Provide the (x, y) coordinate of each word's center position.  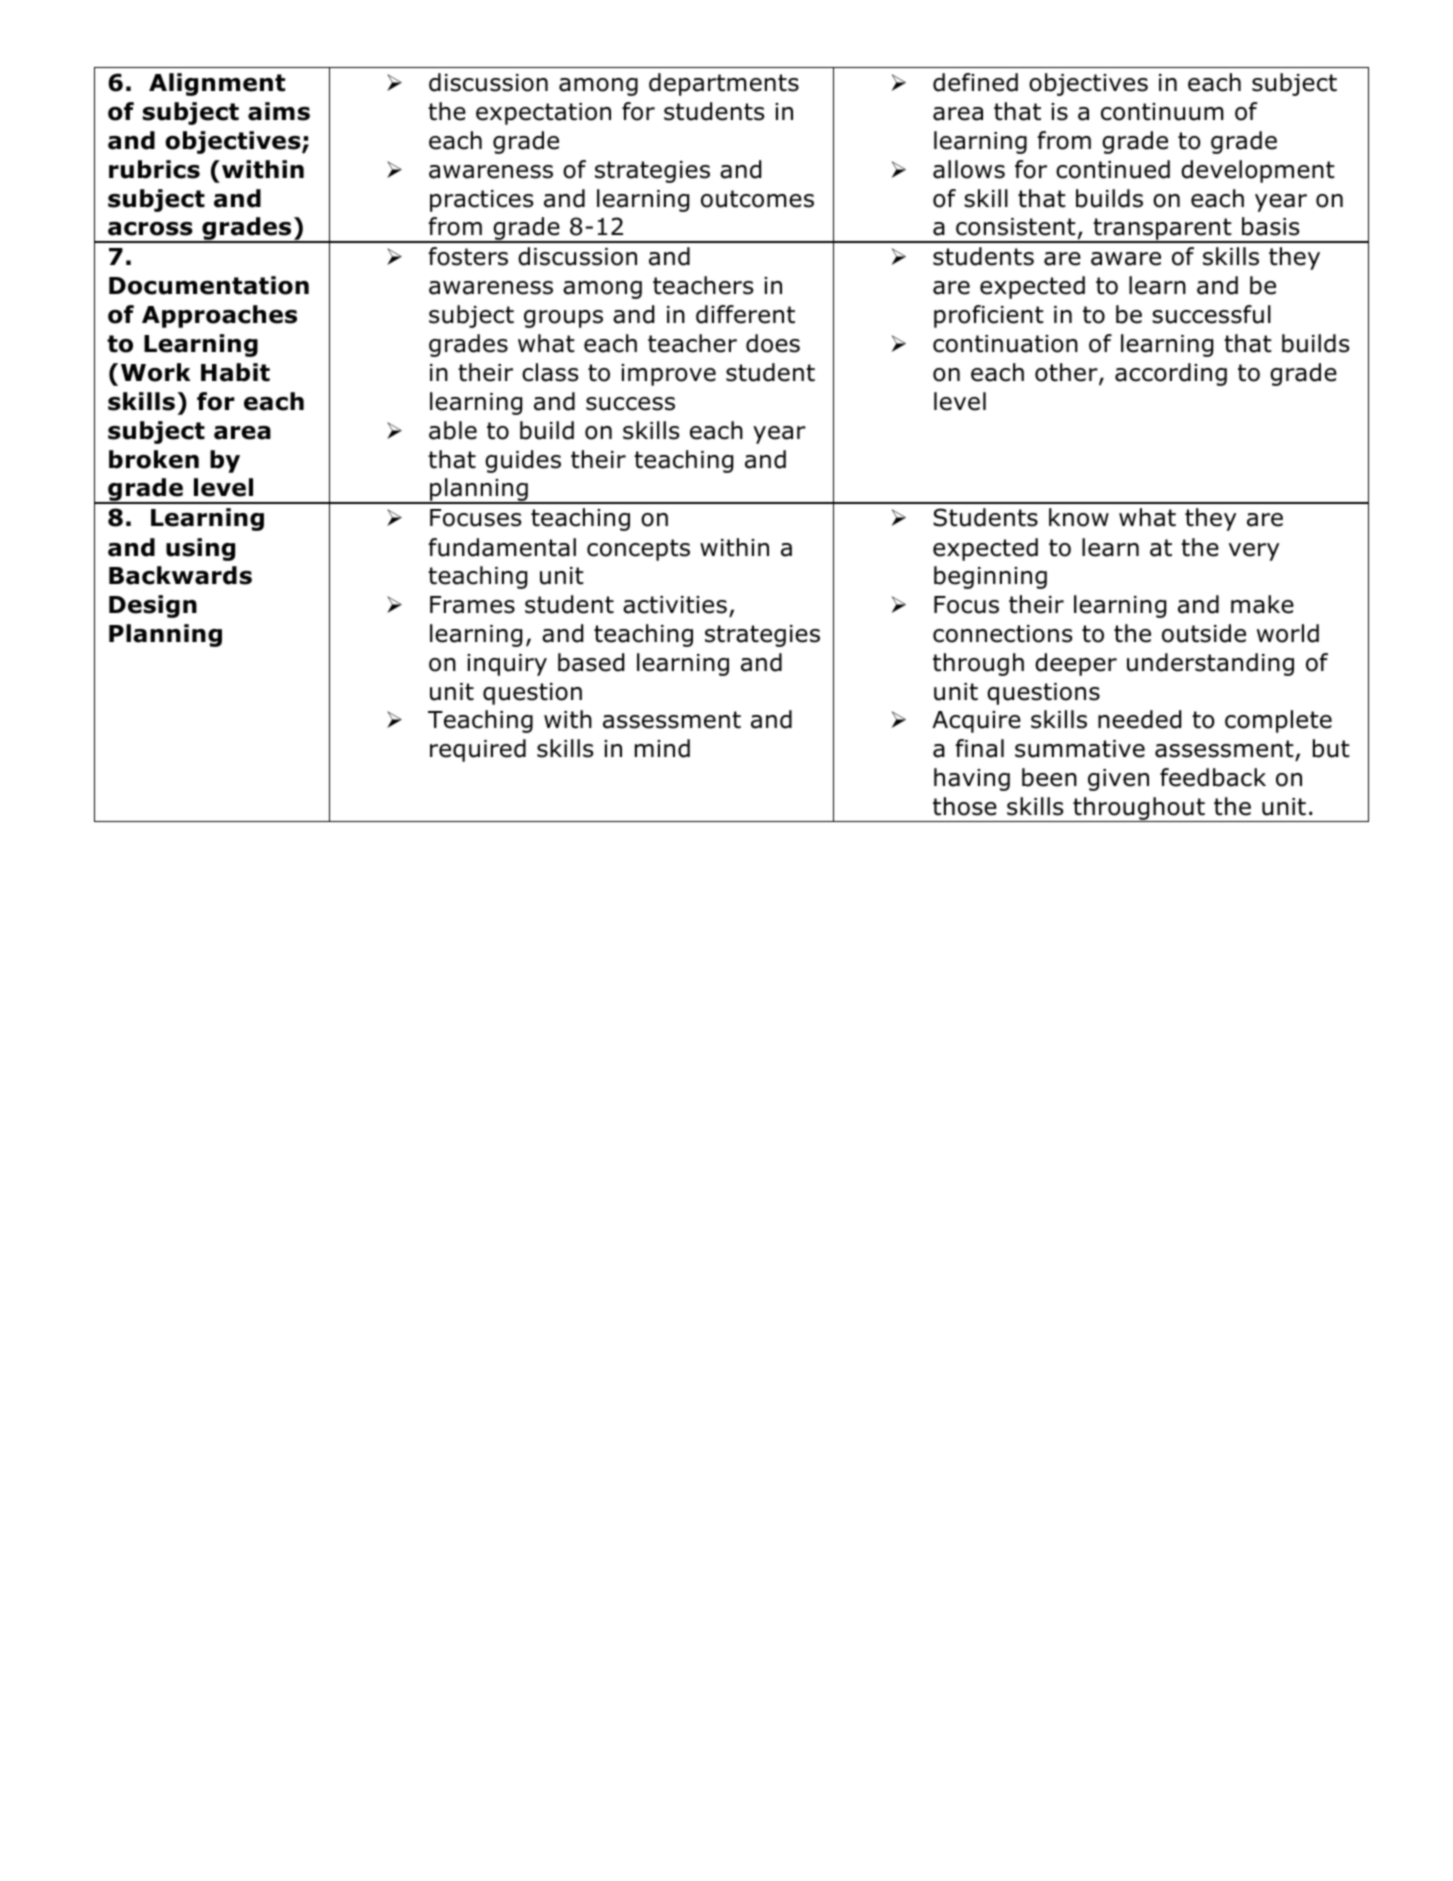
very (1254, 552)
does (773, 343)
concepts (638, 550)
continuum (1162, 112)
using (200, 549)
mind (662, 748)
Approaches (219, 316)
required (478, 750)
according (1171, 374)
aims (279, 111)
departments (724, 84)
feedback (1213, 777)
